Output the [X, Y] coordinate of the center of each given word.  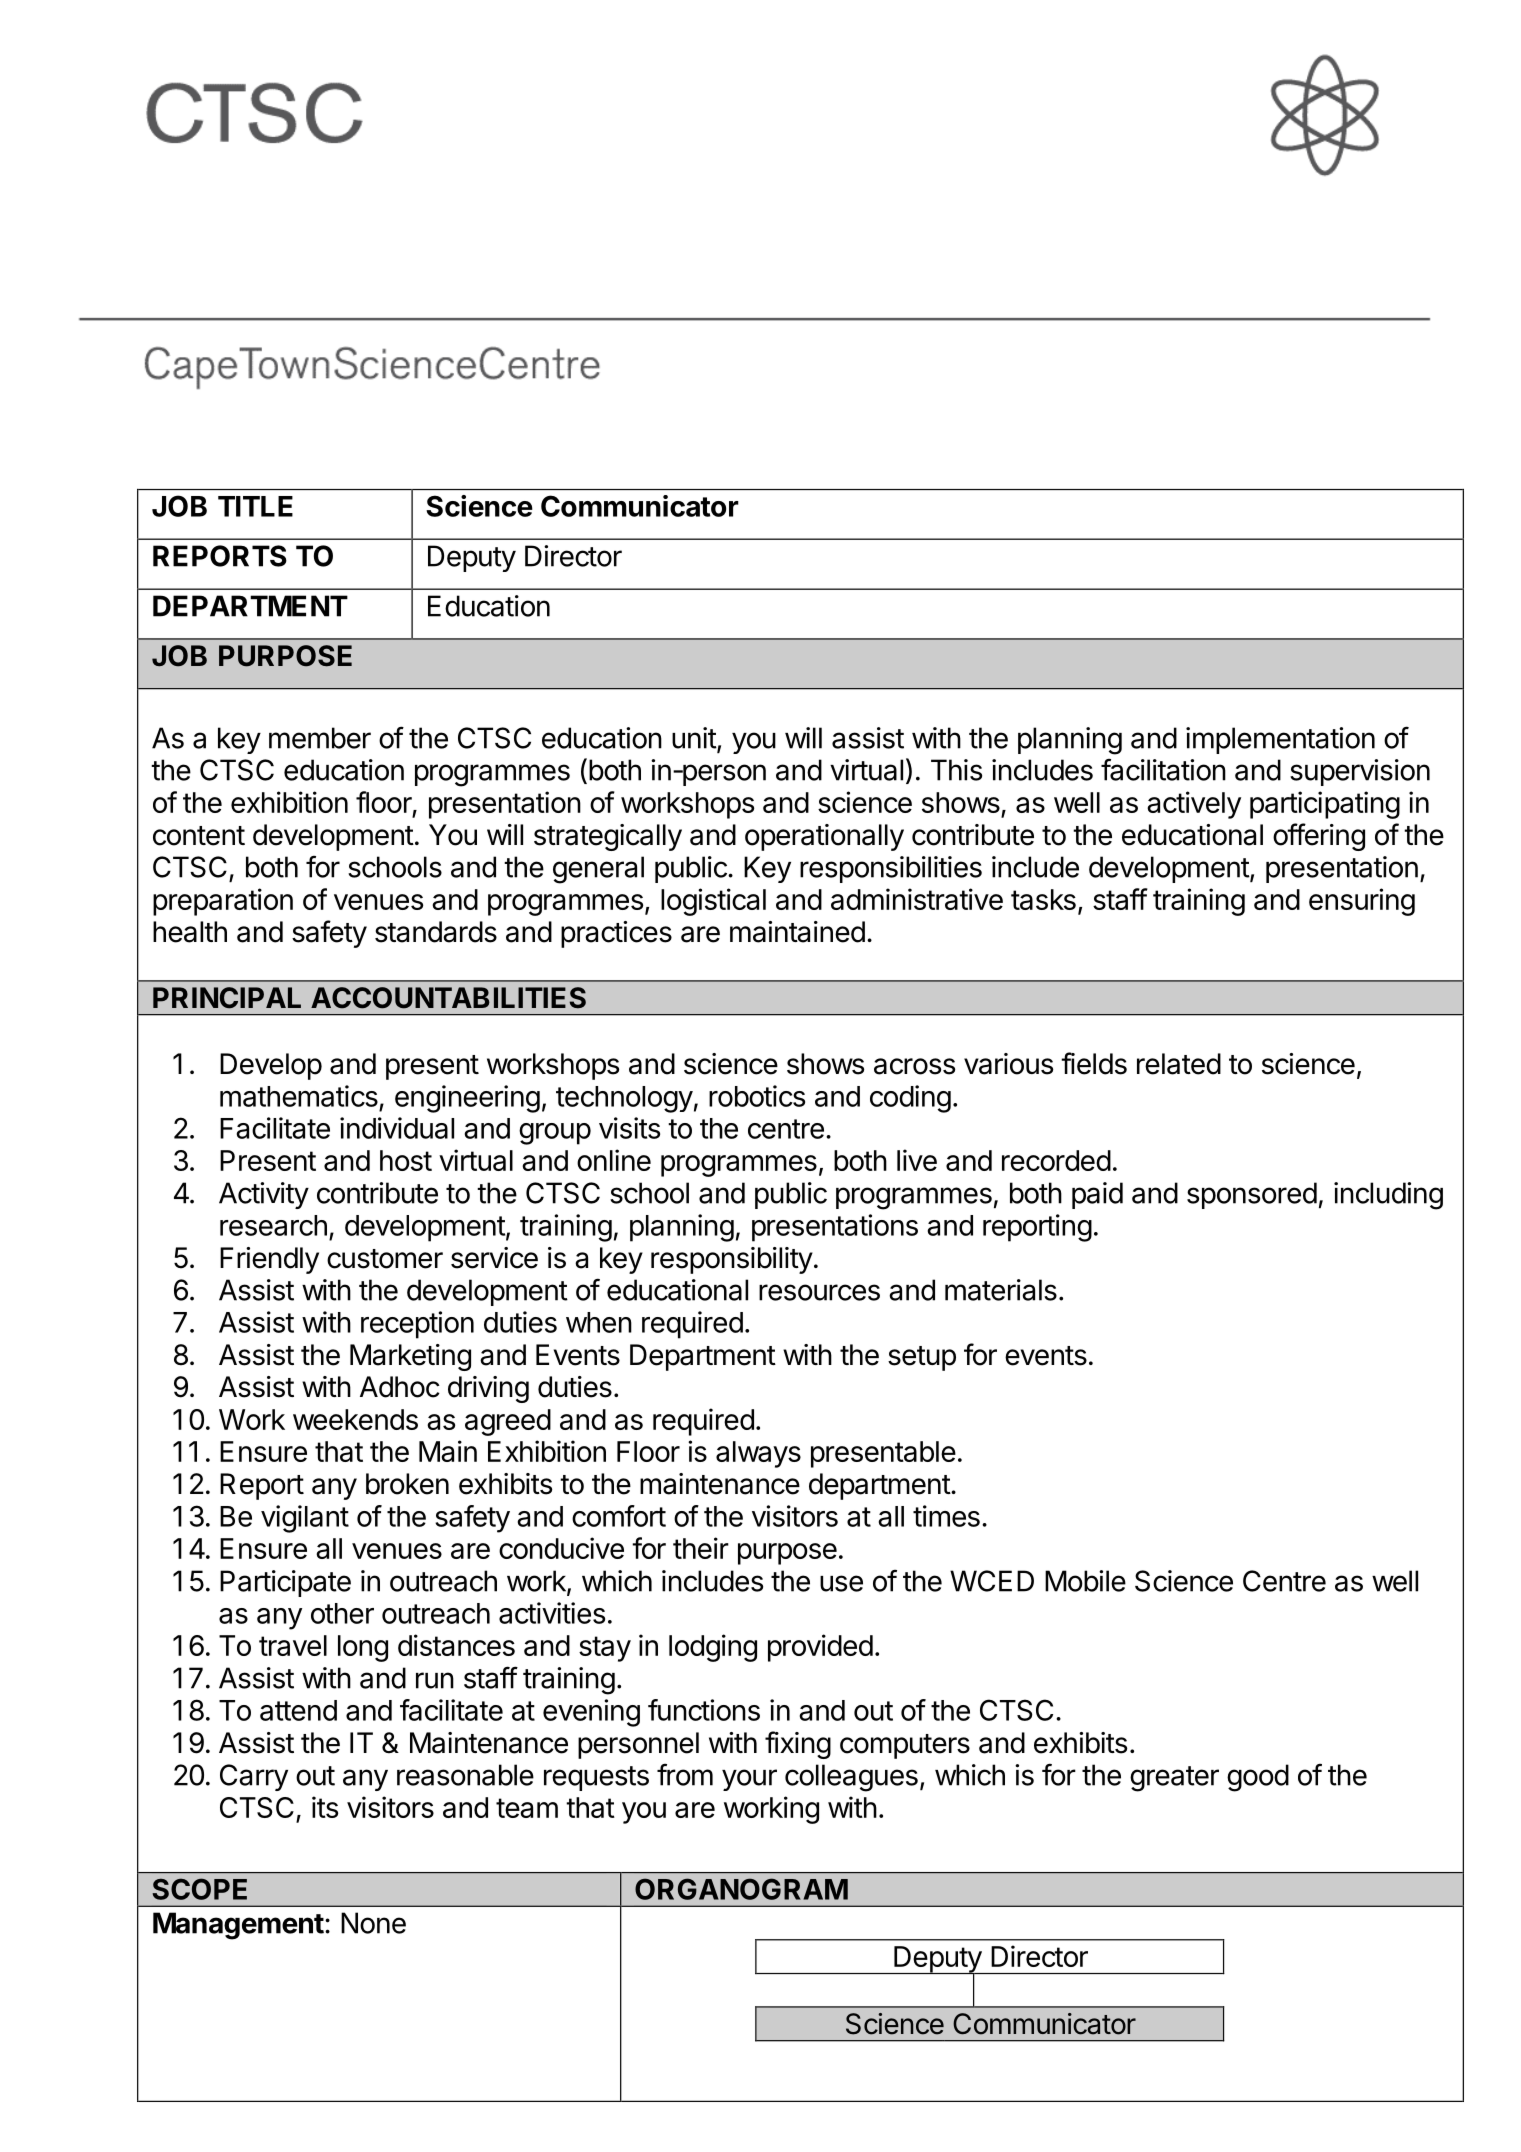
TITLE [255, 506]
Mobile [1085, 1581]
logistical [713, 902]
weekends [355, 1419]
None [373, 1923]
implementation [1280, 740]
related [1179, 1064]
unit [695, 739]
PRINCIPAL [227, 998]
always [758, 1454]
